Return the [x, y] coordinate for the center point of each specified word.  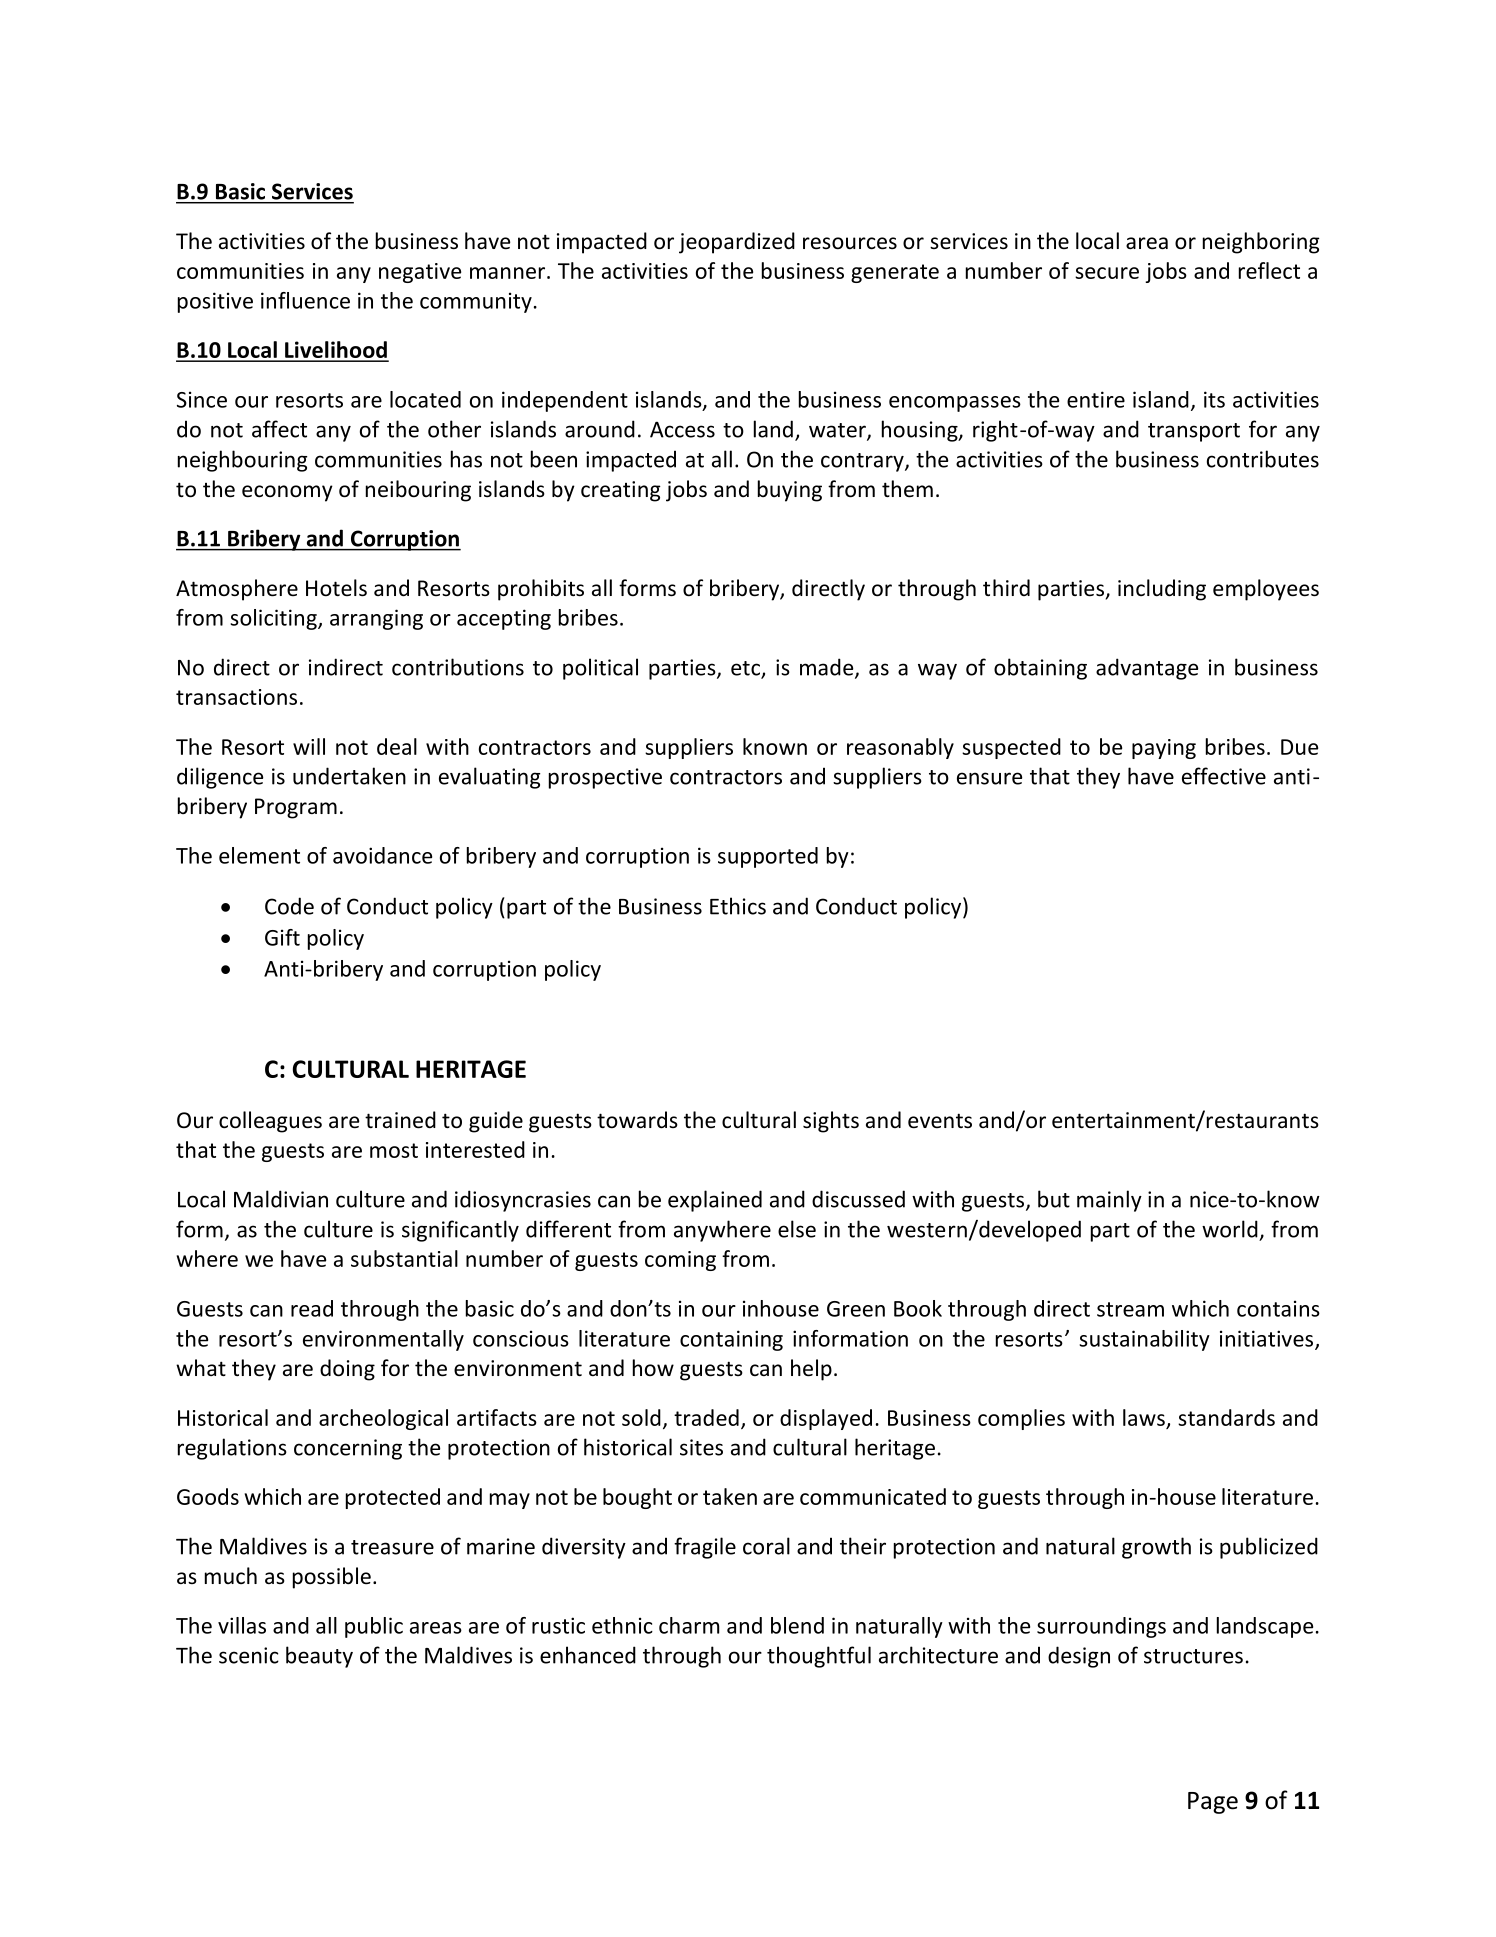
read [312, 1308]
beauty [319, 1657]
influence [305, 300]
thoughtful [819, 1657]
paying [1164, 749]
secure [1107, 273]
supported [768, 857]
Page [1213, 1803]
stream [1130, 1309]
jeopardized [737, 243]
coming [680, 1261]
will [309, 746]
